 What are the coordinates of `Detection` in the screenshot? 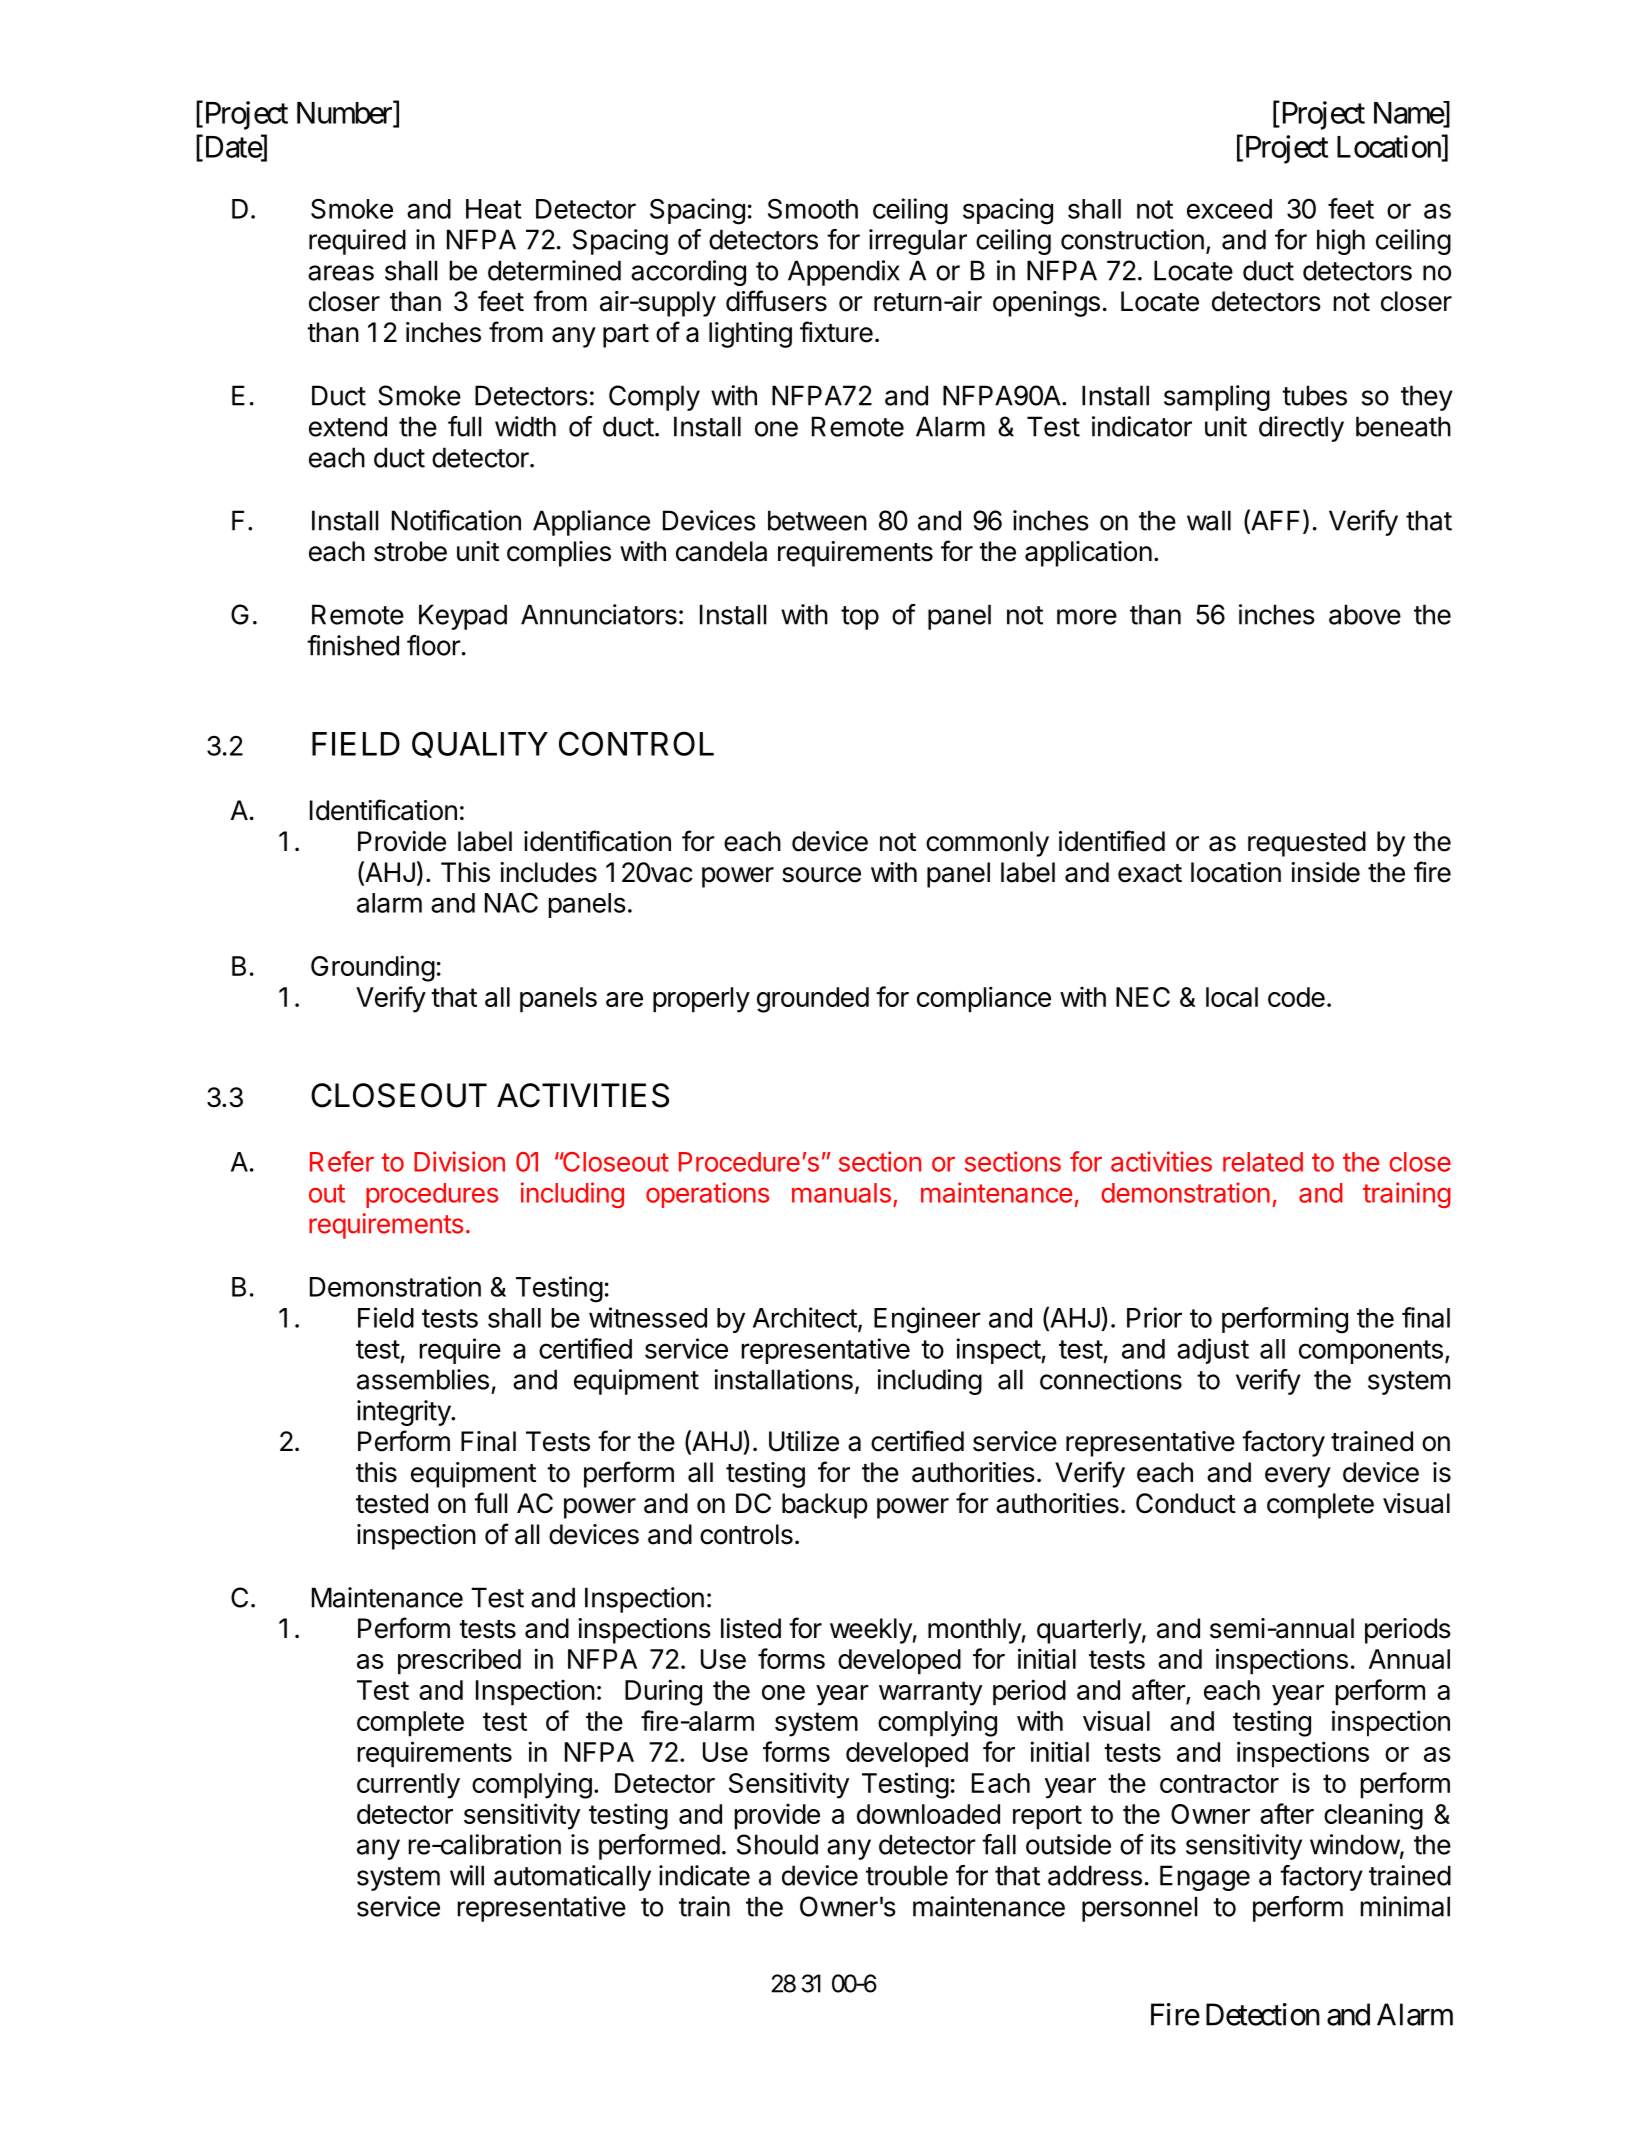 It's located at (1263, 2014).
